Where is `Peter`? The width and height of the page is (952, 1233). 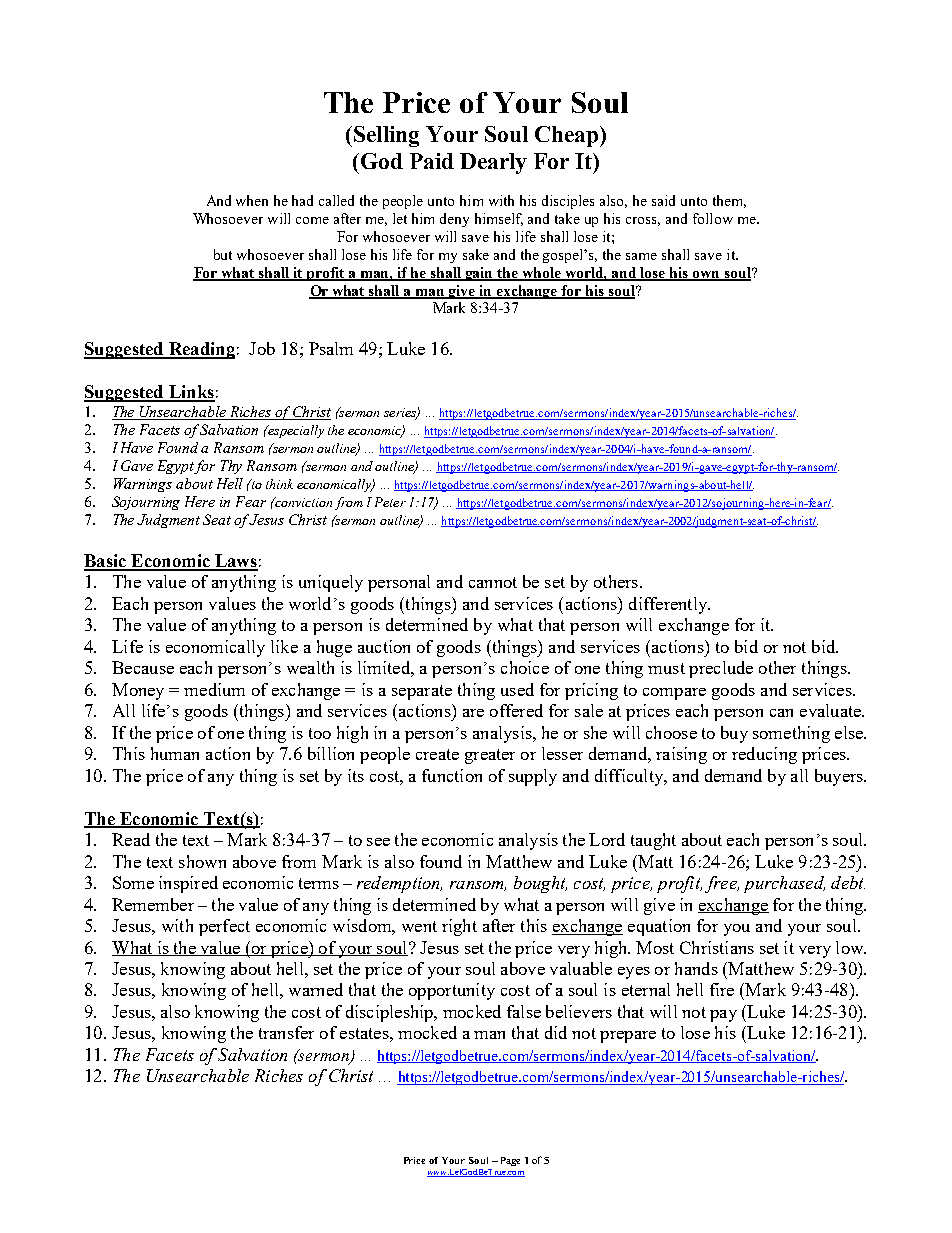 Peter is located at coordinates (390, 502).
